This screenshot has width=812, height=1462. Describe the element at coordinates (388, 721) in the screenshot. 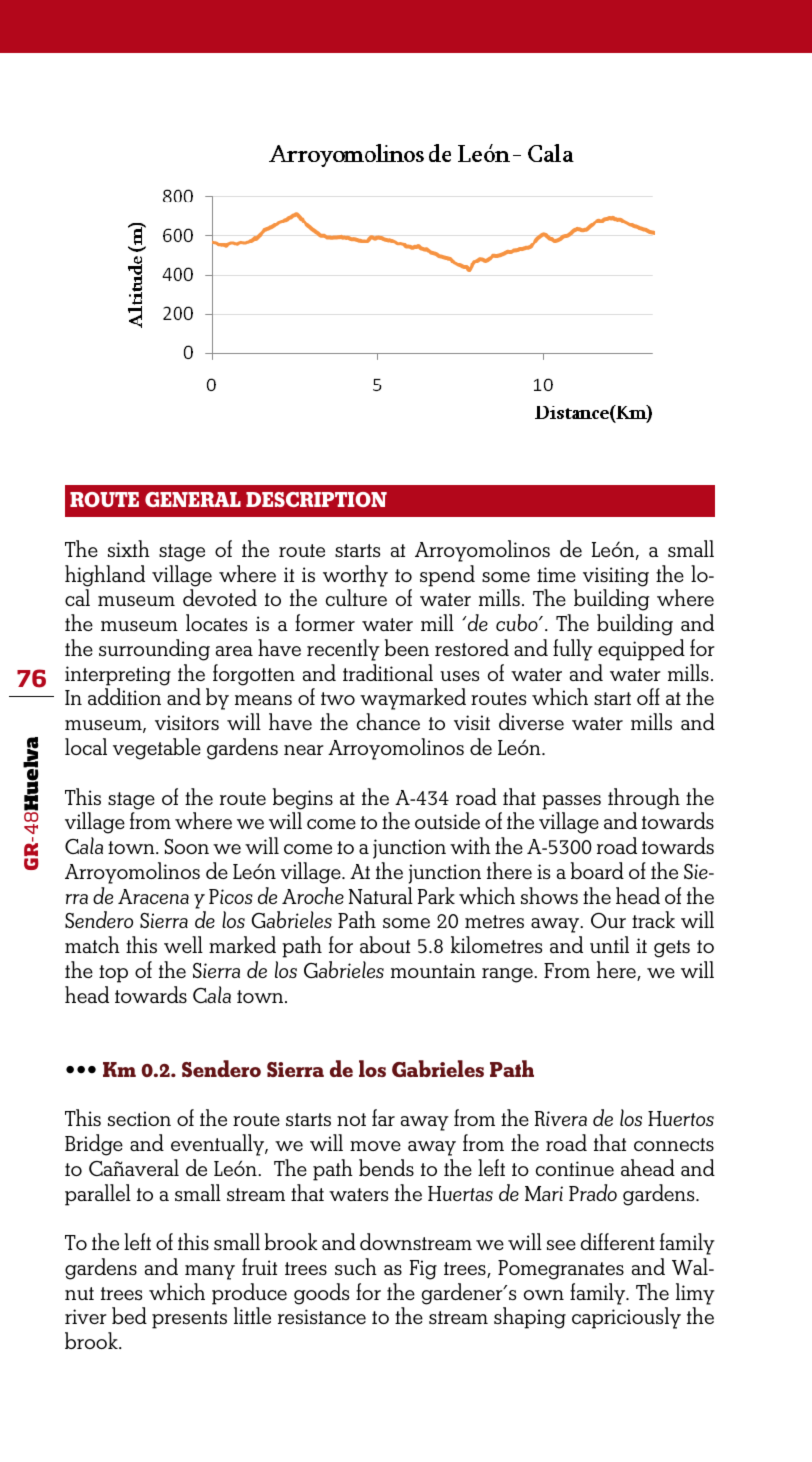

I see `chance` at that location.
